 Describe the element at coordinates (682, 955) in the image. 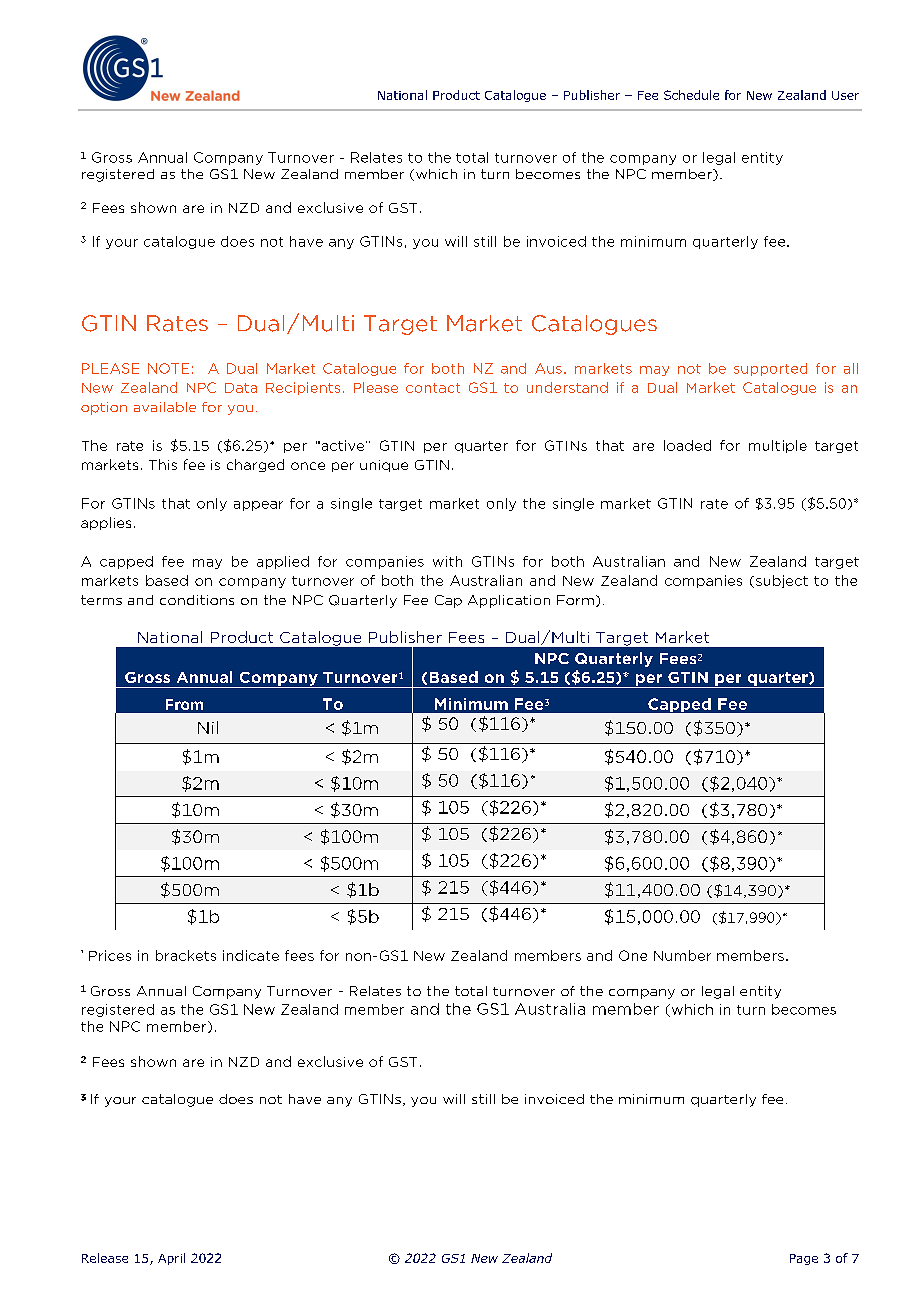

I see `Number` at that location.
